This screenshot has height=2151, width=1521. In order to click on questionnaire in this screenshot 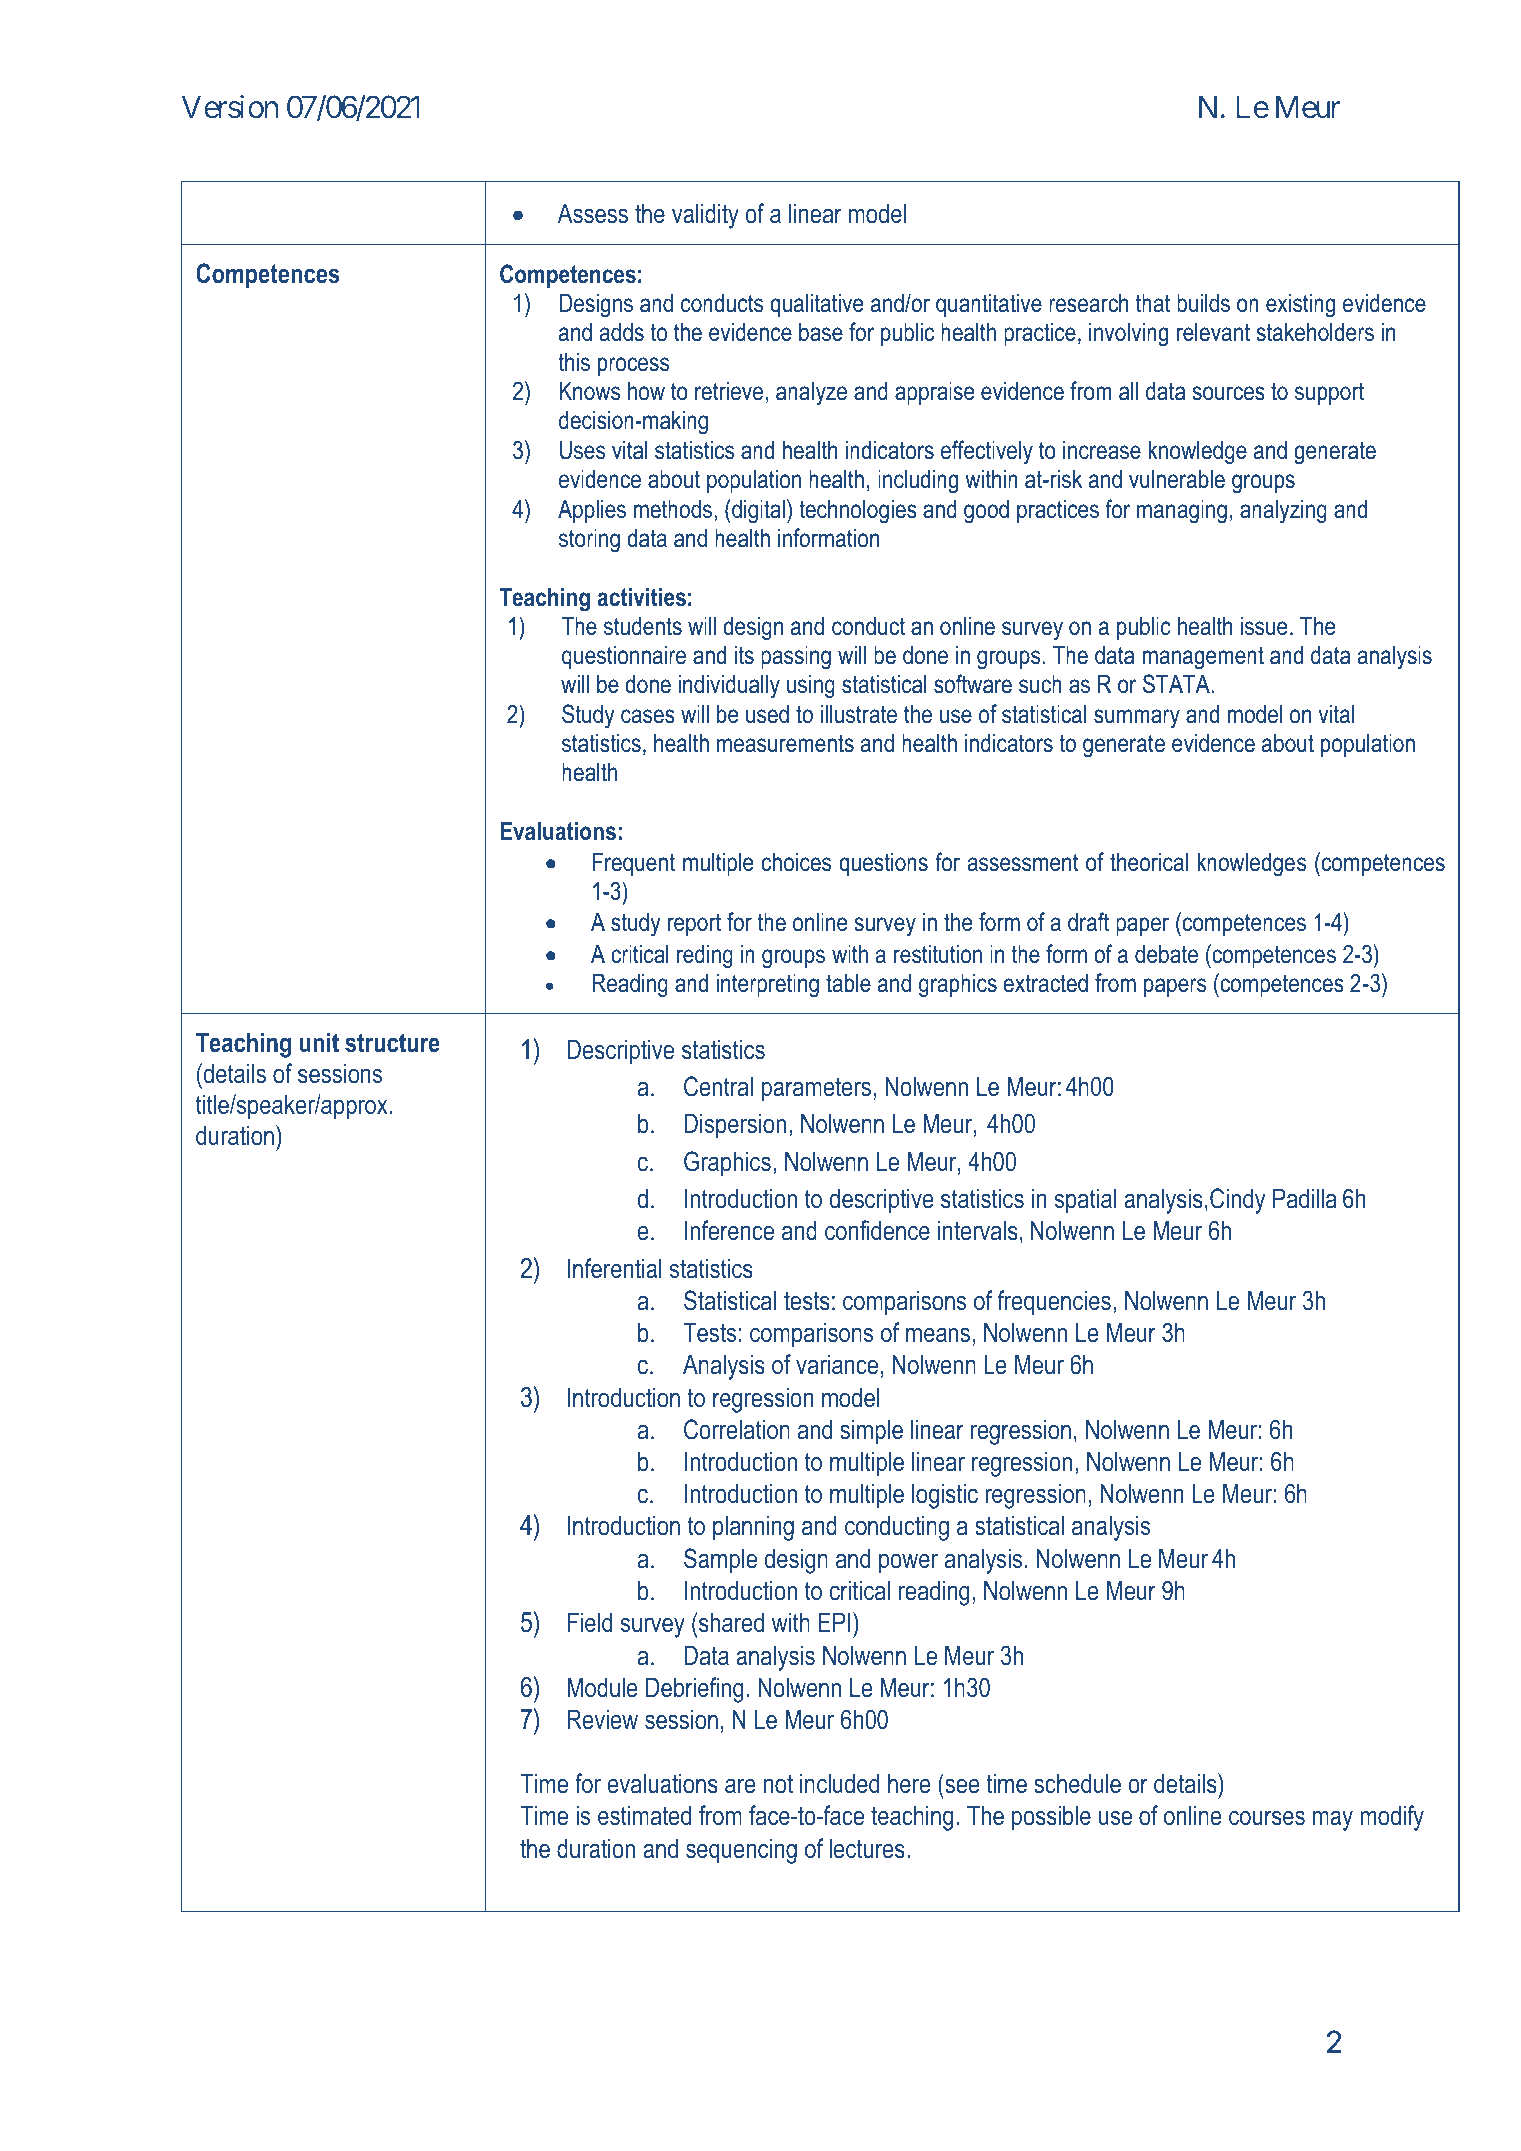, I will do `click(624, 657)`.
